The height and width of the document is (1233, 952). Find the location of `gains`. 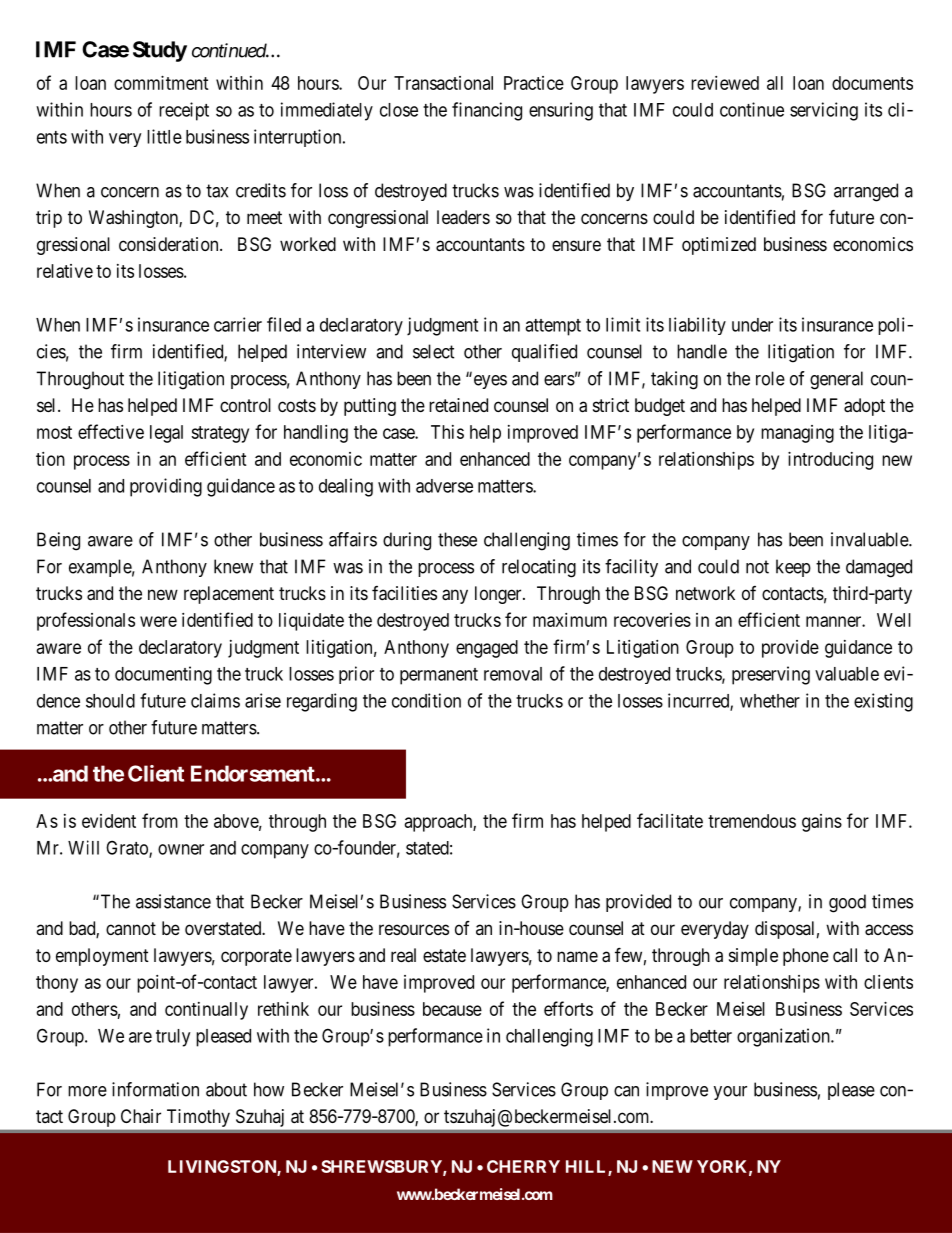

gains is located at coordinates (822, 823).
